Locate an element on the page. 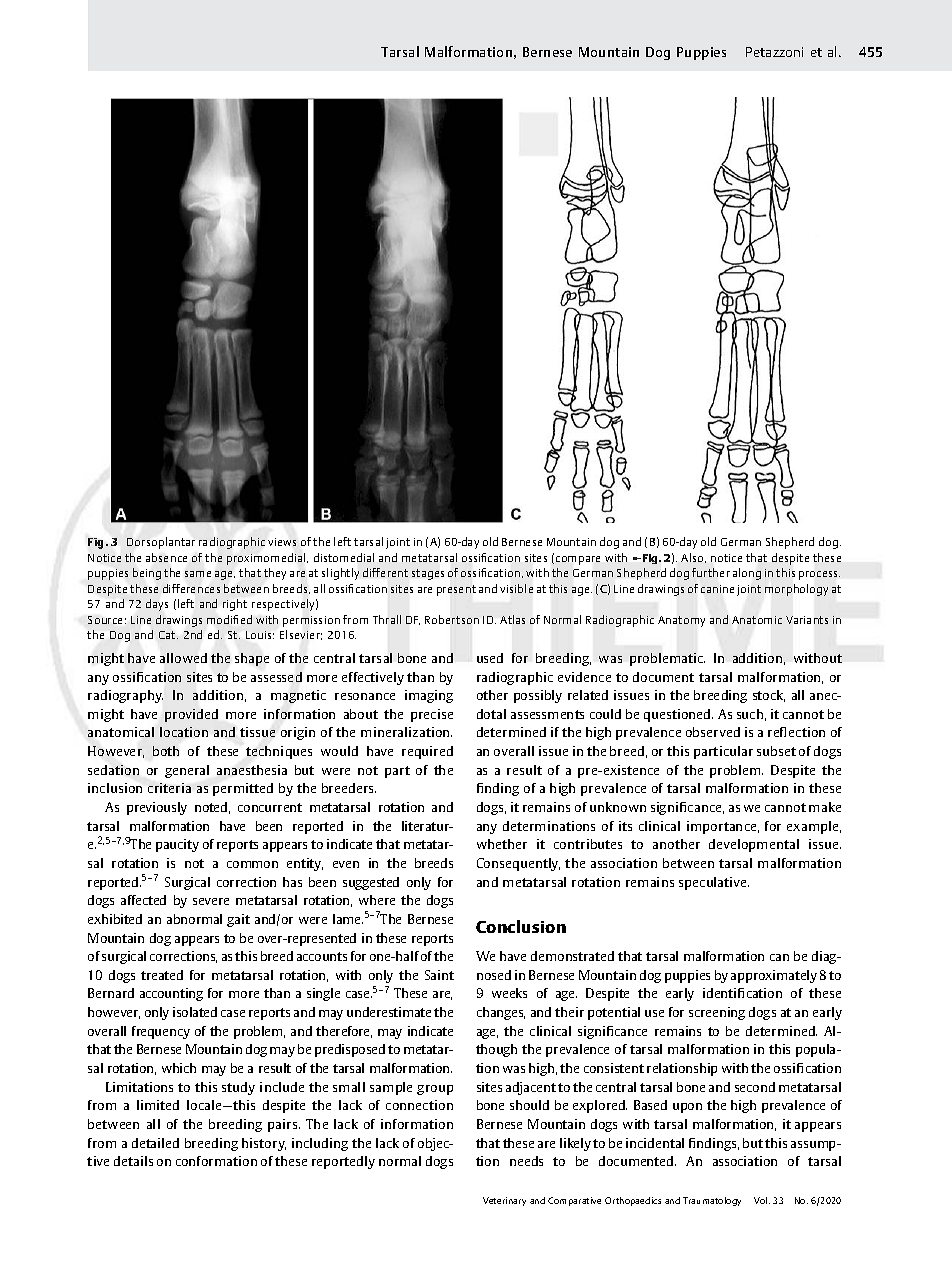 The height and width of the document is (1261, 952). Veterinary is located at coordinates (504, 1201).
